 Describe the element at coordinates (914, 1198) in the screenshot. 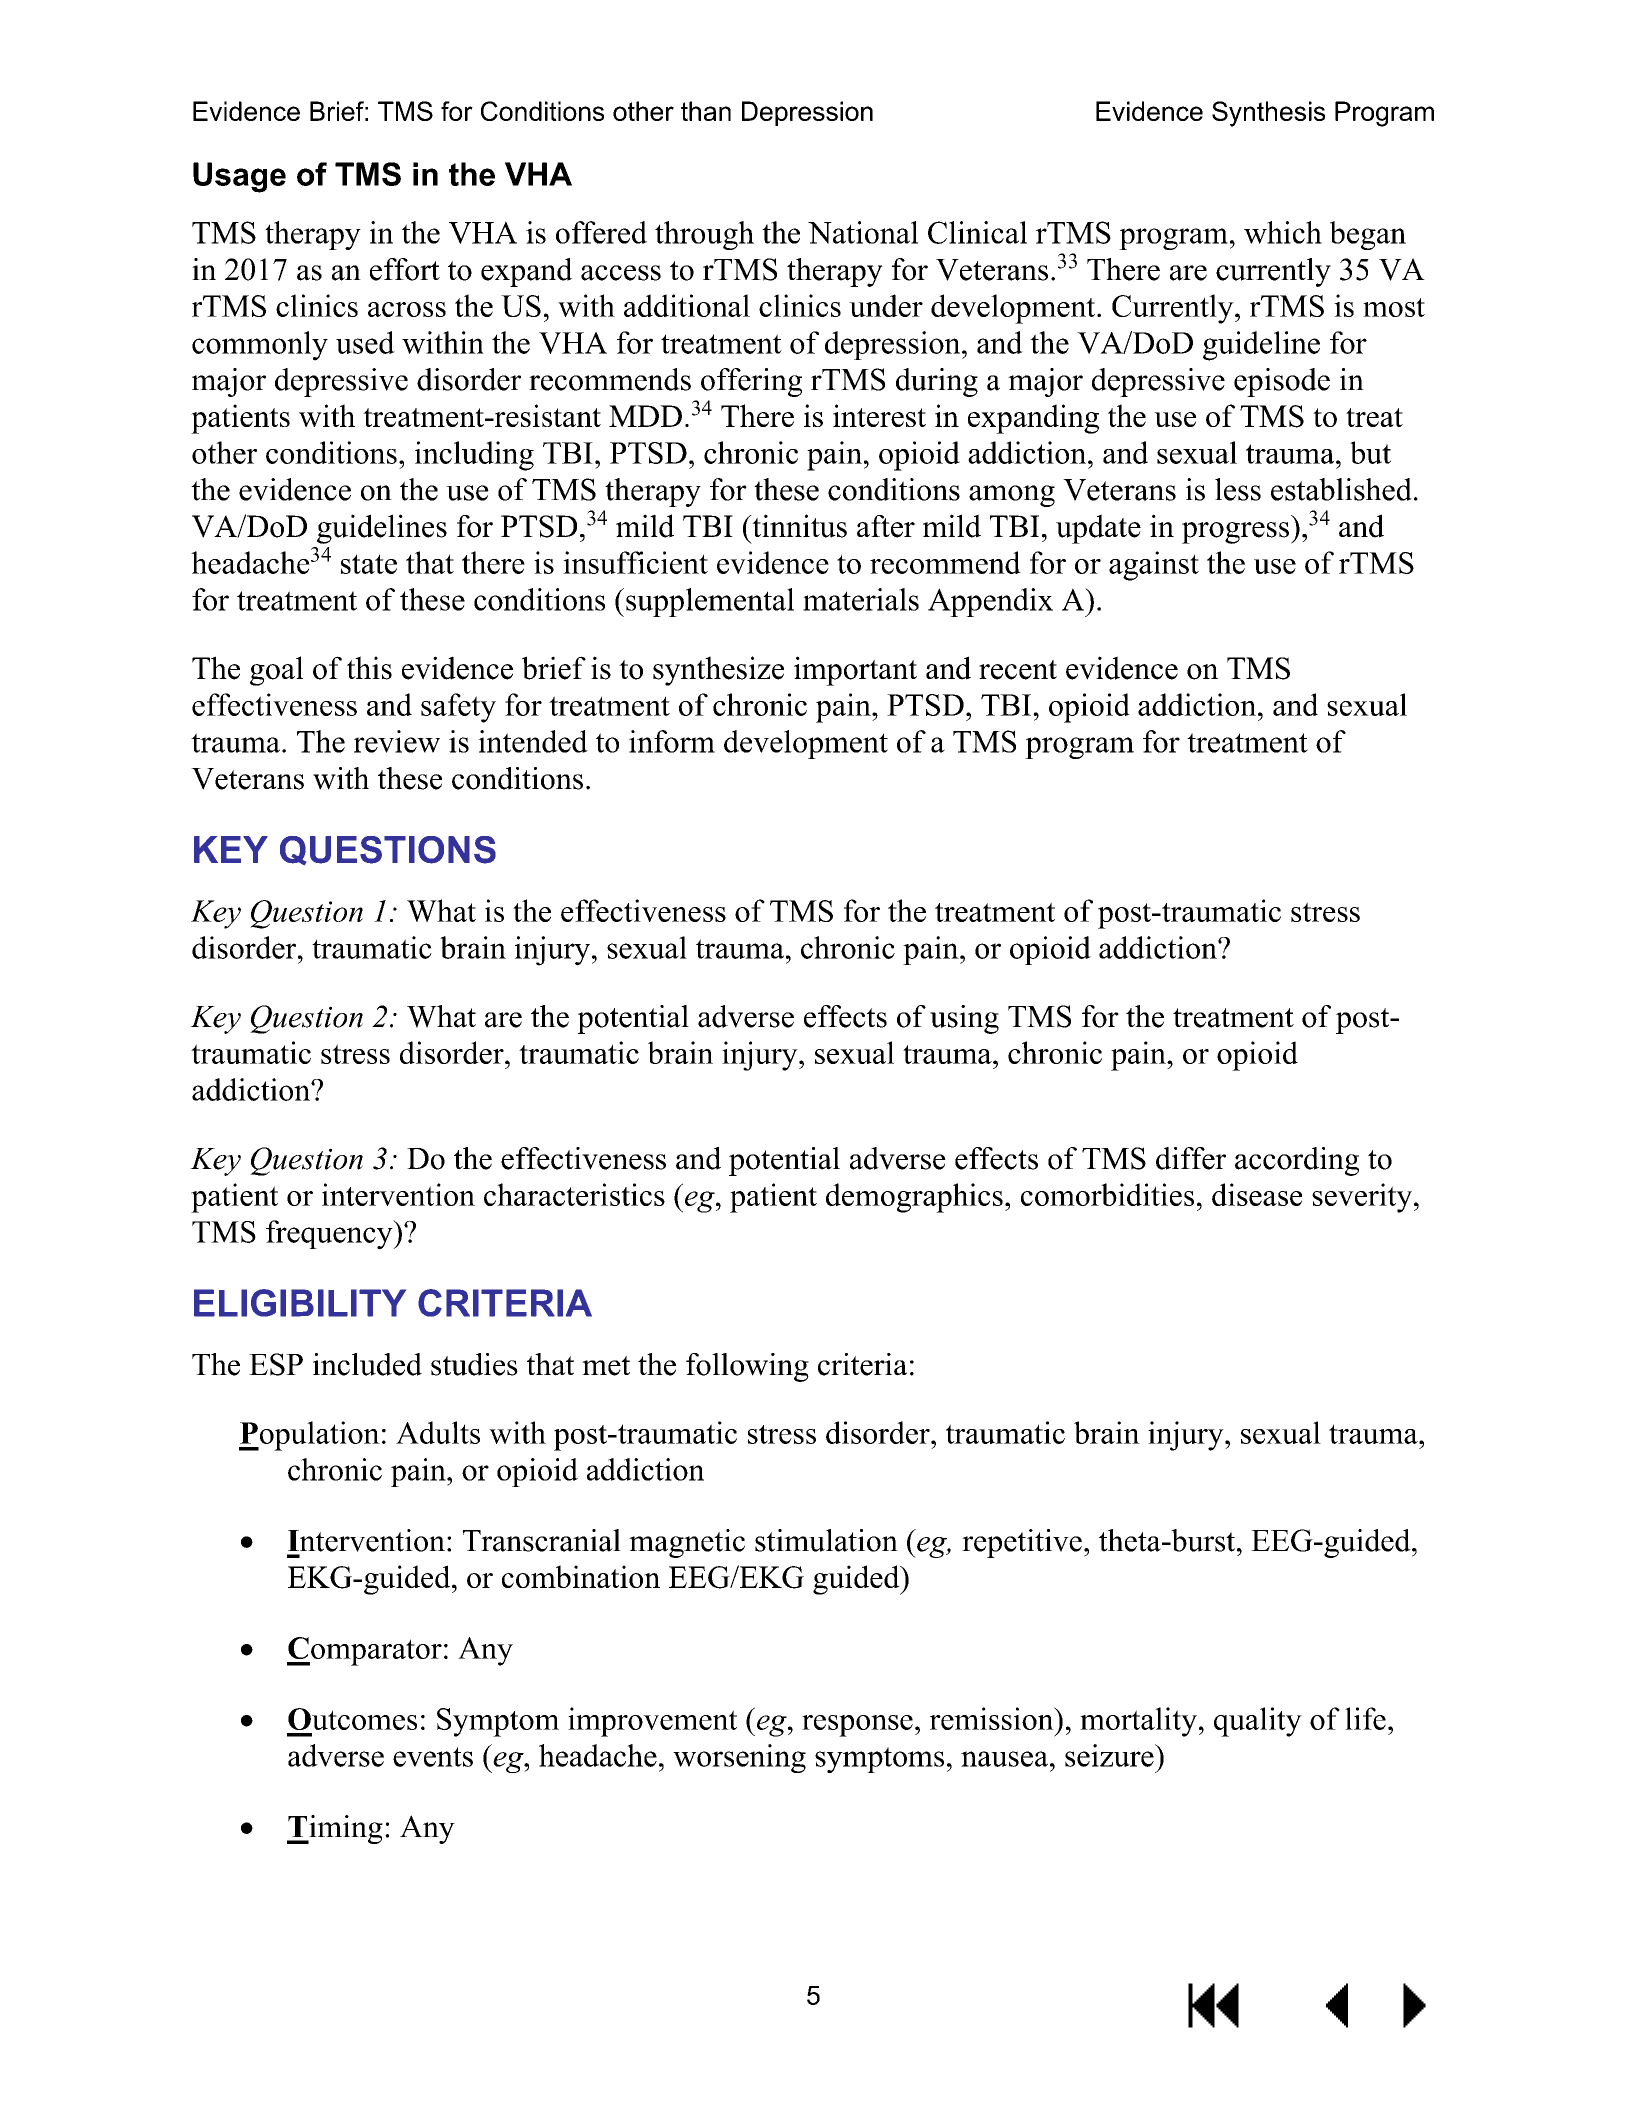

I see `demographics` at that location.
